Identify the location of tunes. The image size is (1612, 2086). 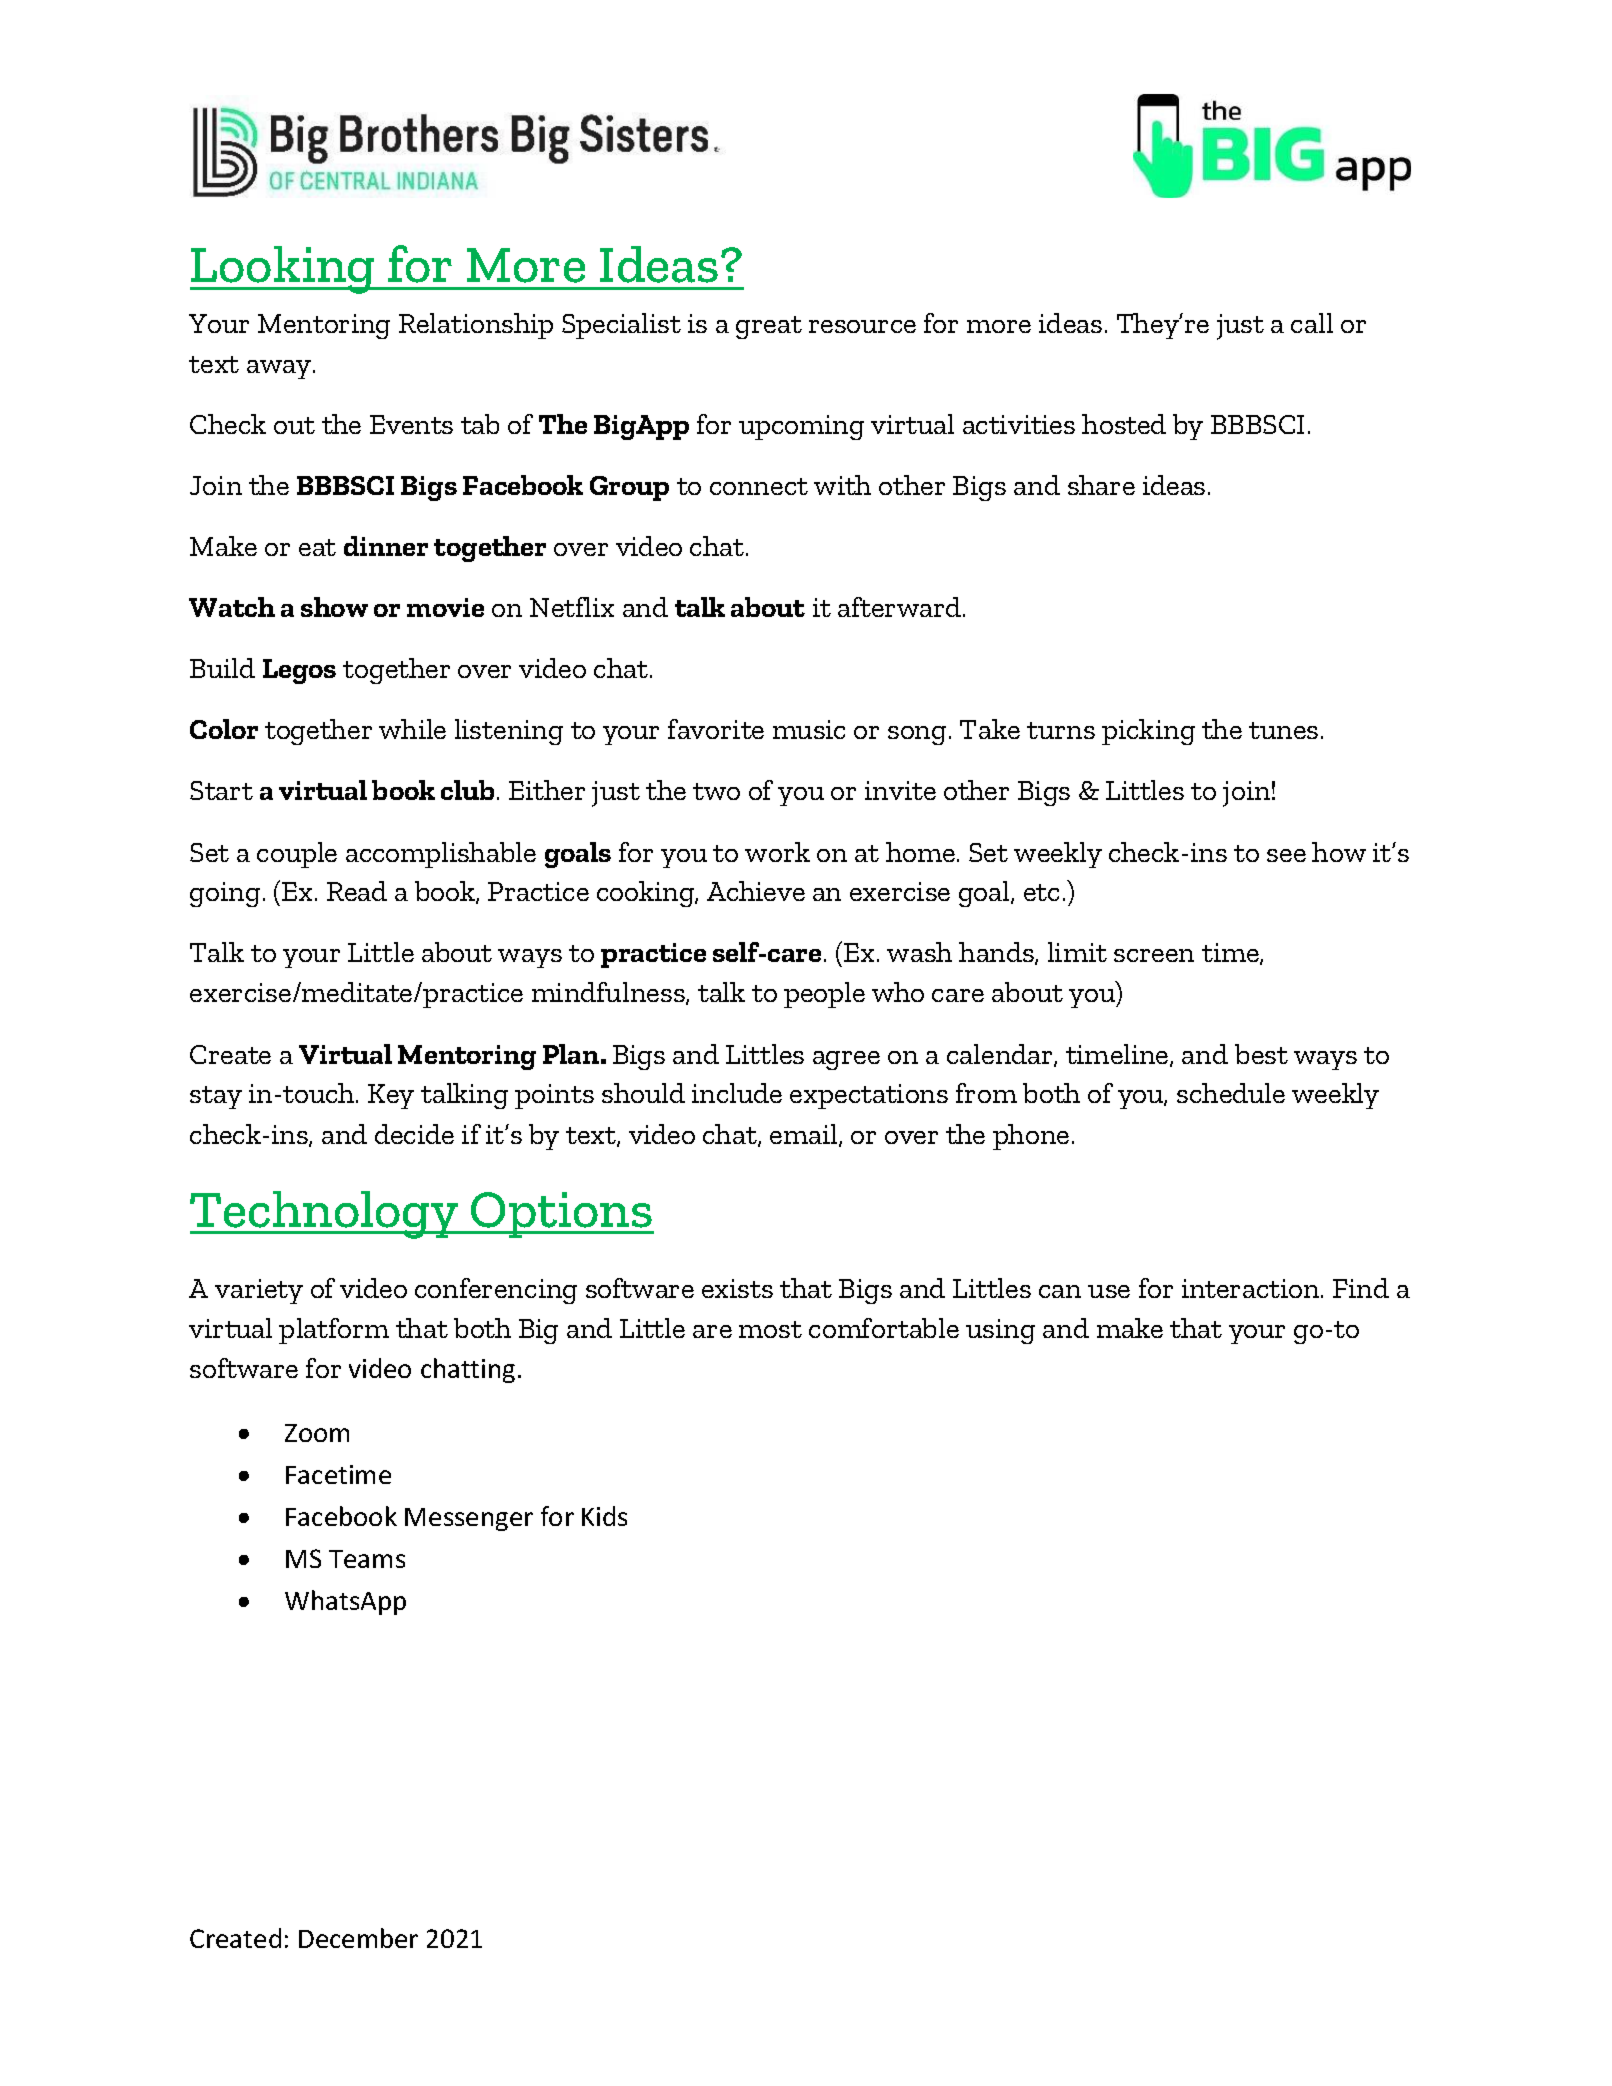
(1283, 730).
